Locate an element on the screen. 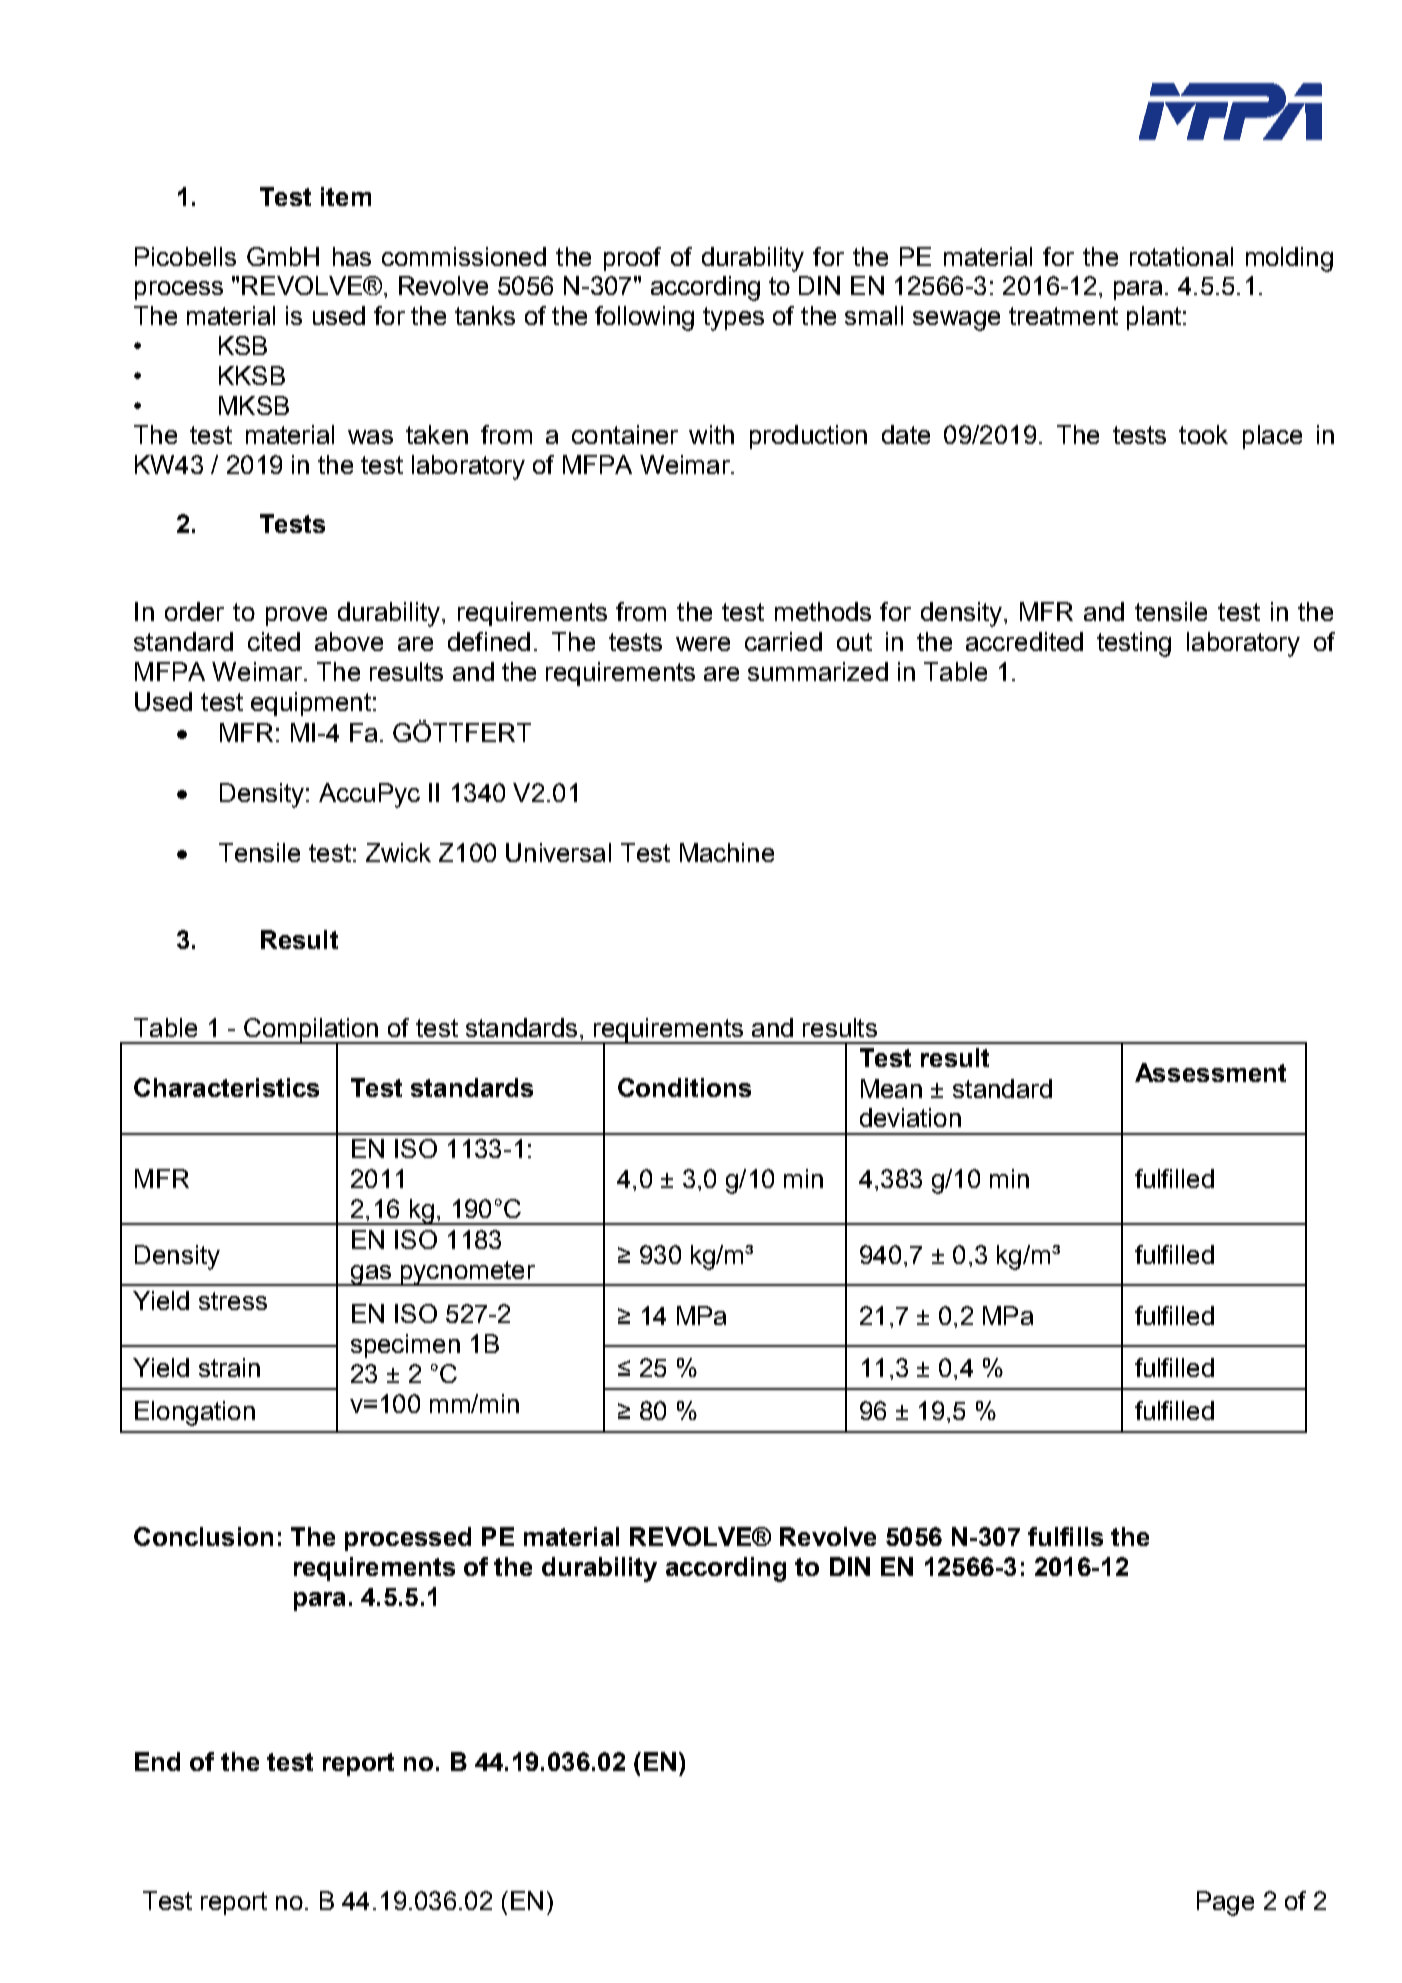 The height and width of the screenshot is (1983, 1402). End is located at coordinates (157, 1761).
